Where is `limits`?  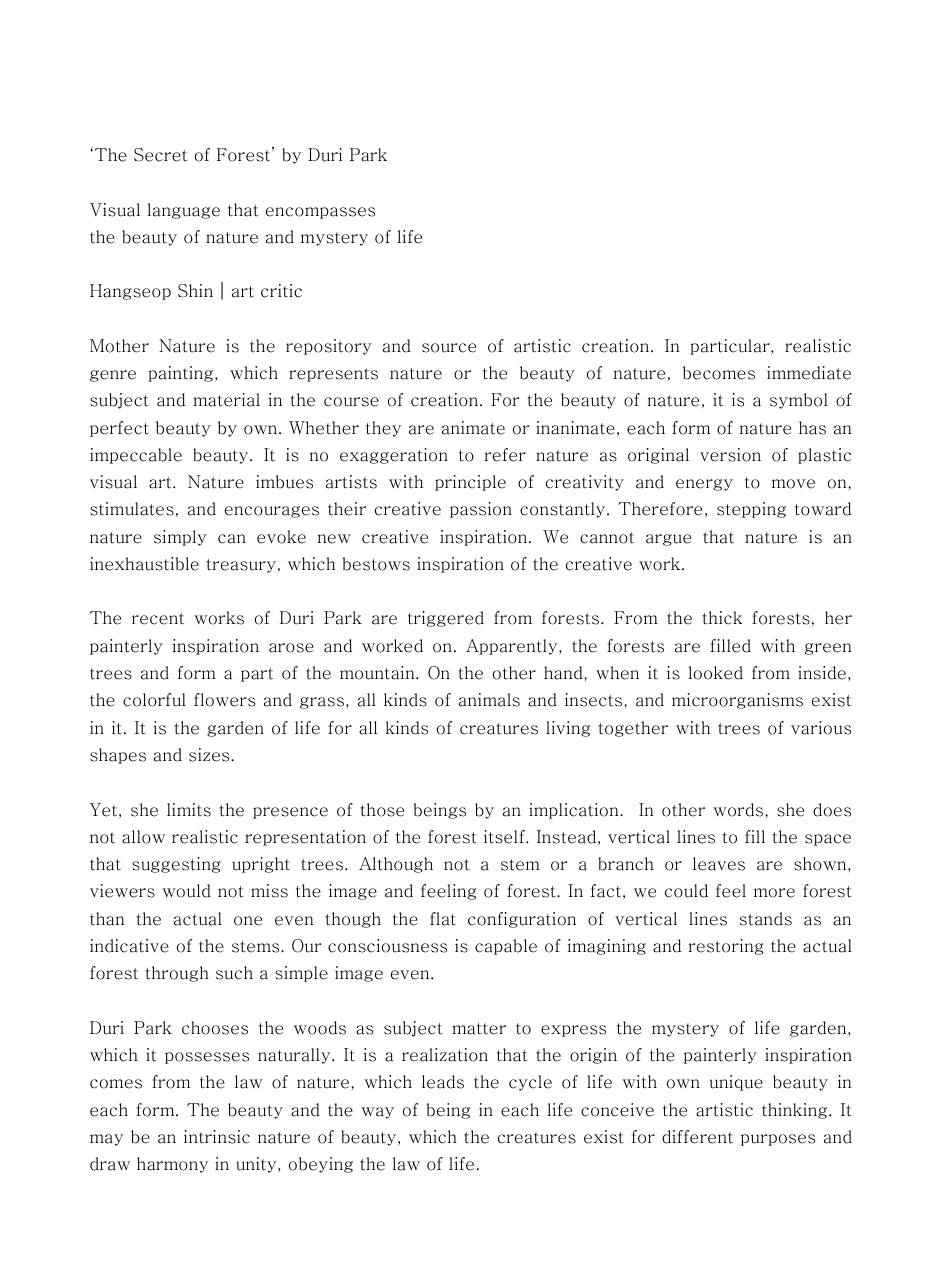 limits is located at coordinates (189, 810).
